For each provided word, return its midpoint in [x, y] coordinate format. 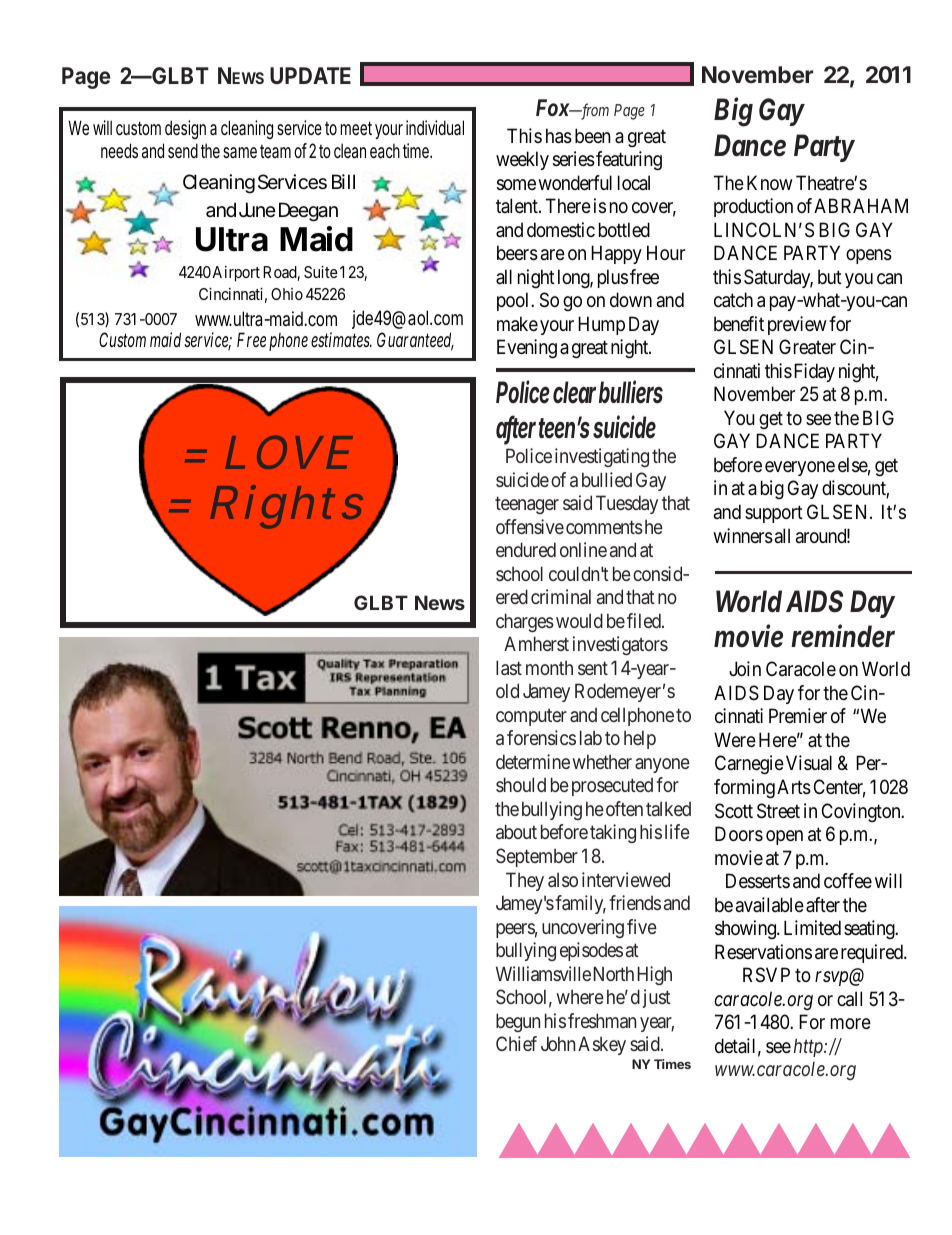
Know [770, 182]
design [185, 129]
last [509, 667]
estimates [341, 340]
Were [735, 740]
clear [574, 392]
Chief [516, 1043]
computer [531, 717]
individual [435, 127]
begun [518, 1022]
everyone [800, 468]
